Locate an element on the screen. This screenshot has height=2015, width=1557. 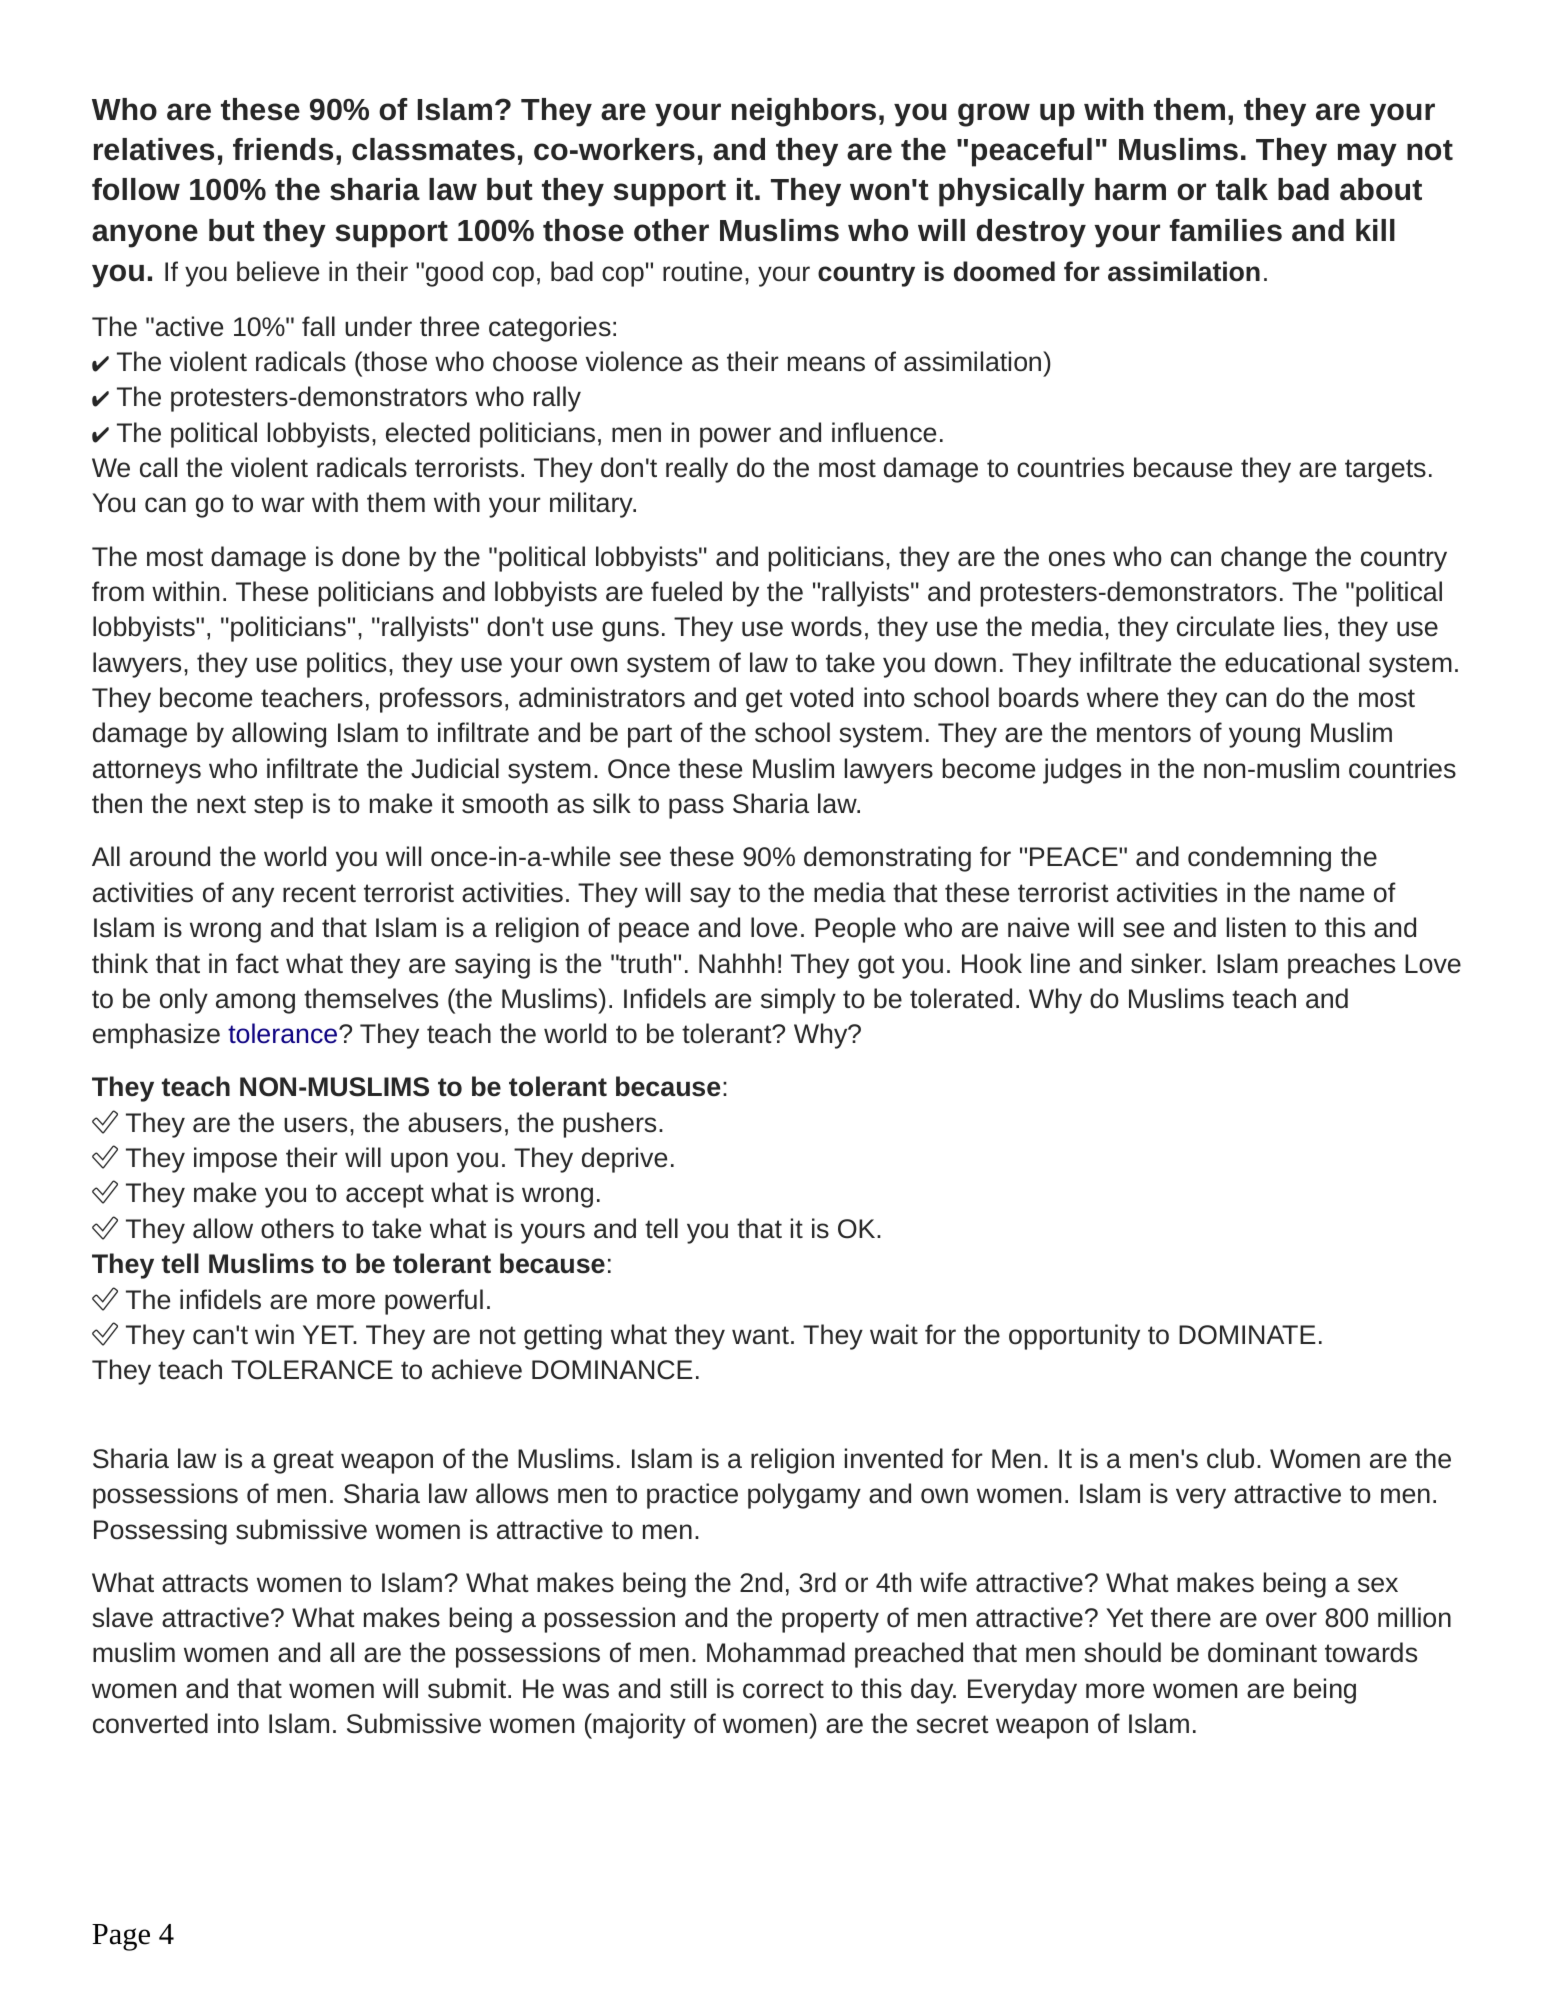
among is located at coordinates (255, 1003).
